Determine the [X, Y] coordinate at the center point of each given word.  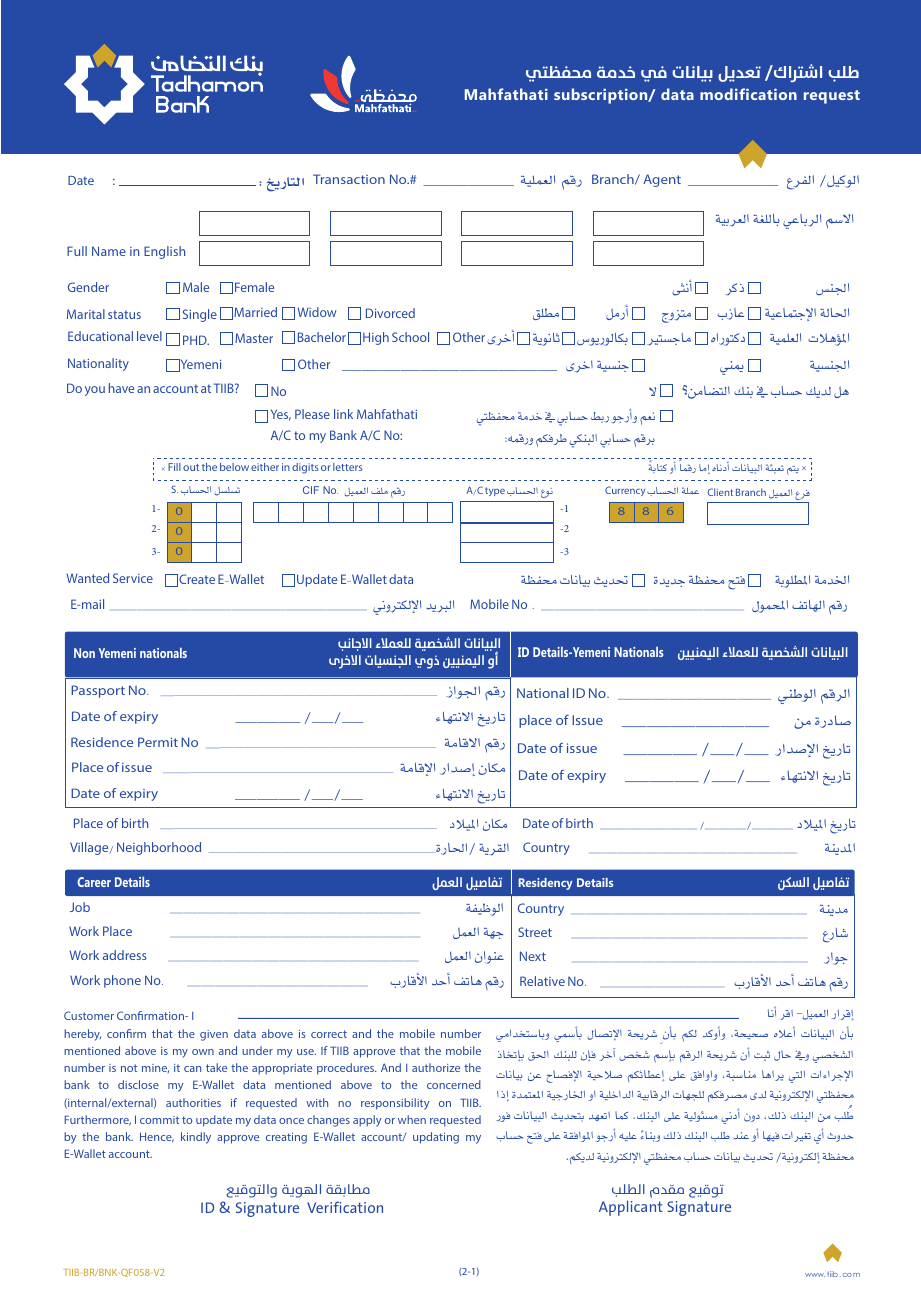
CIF [311, 490]
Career [94, 882]
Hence [157, 1137]
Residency [546, 884]
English [164, 252]
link [343, 414]
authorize [436, 1067]
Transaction [349, 179]
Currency [626, 491]
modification [748, 94]
